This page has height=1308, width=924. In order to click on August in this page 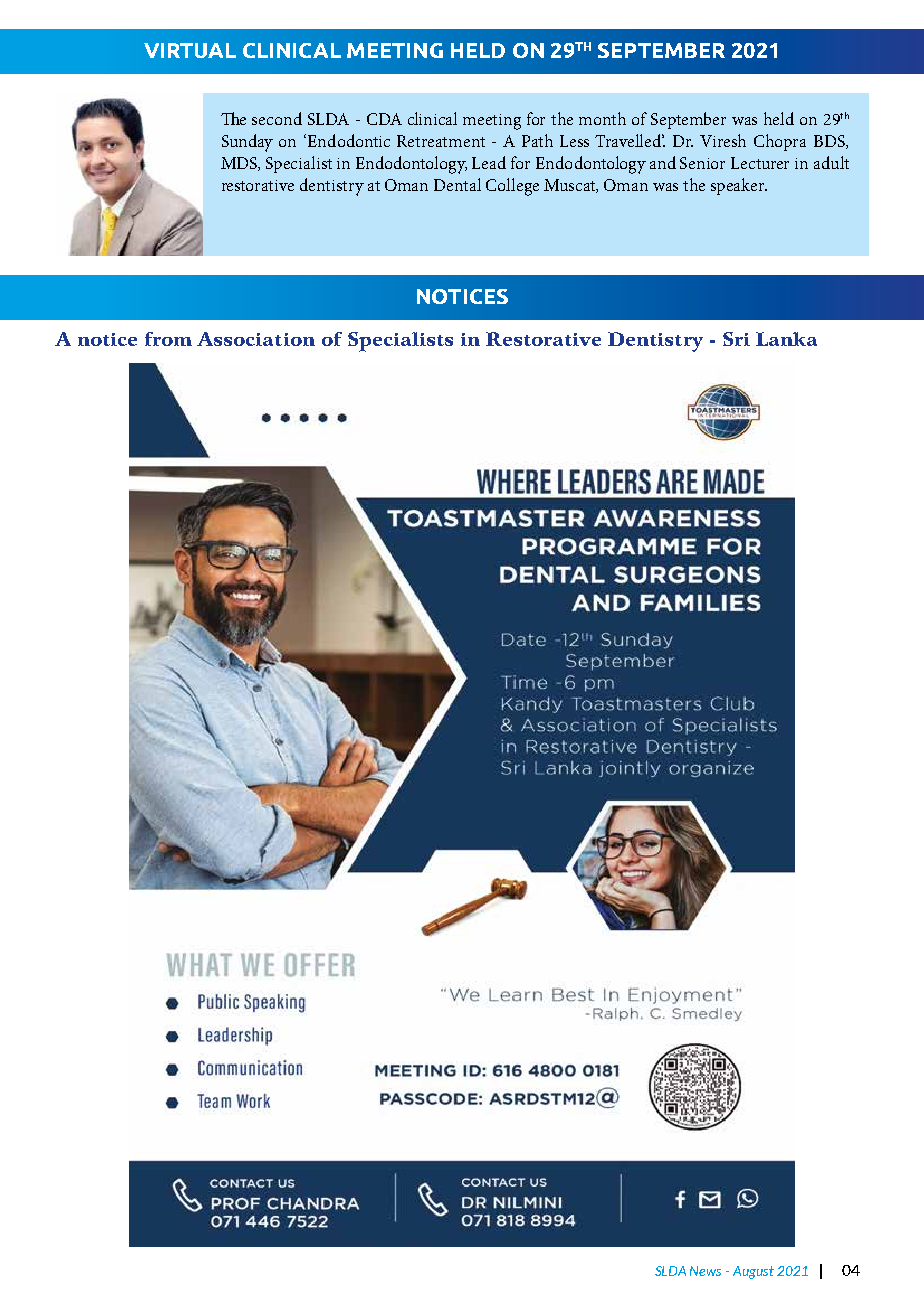, I will do `click(753, 1272)`.
